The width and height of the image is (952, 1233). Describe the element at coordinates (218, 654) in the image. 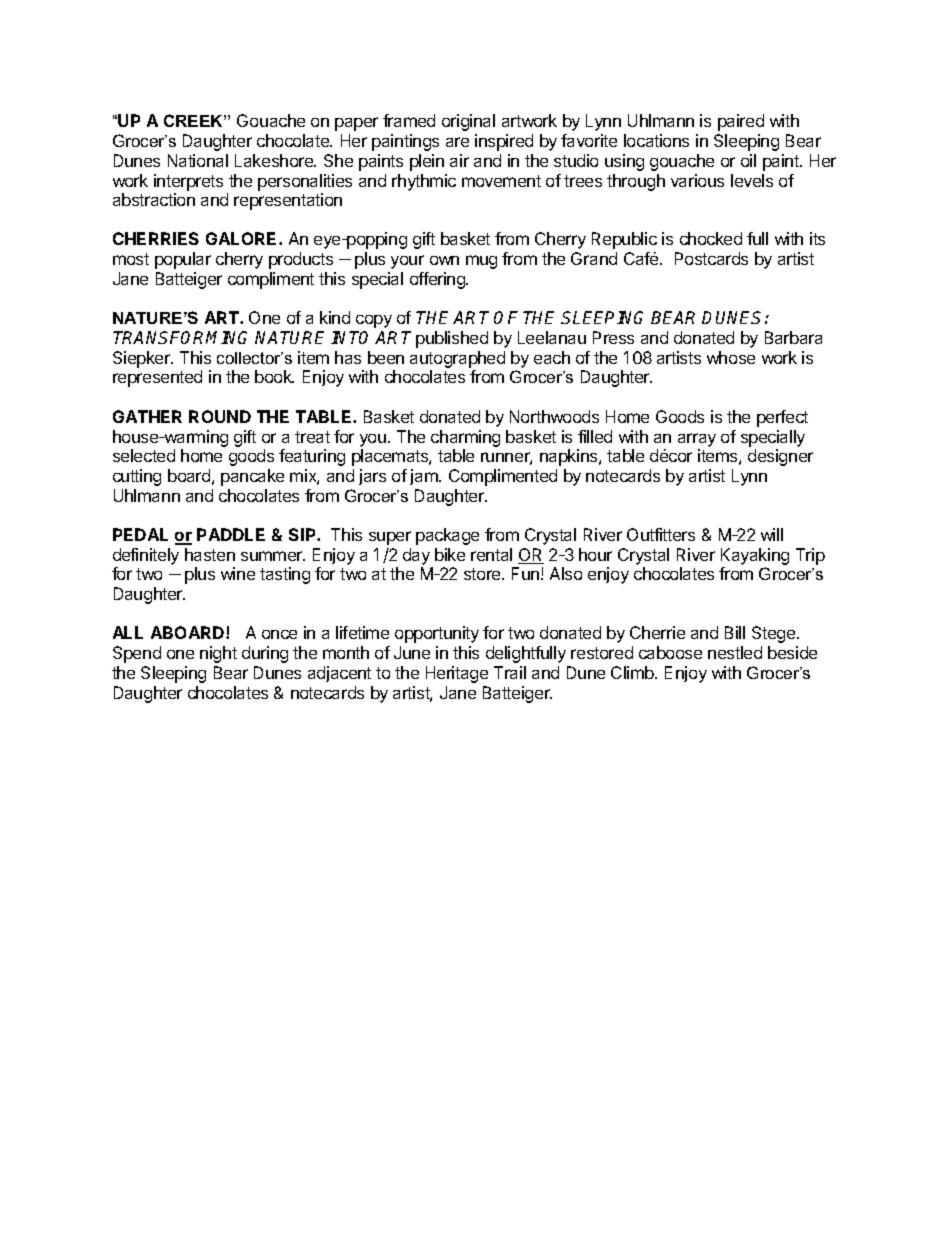

I see `night` at that location.
